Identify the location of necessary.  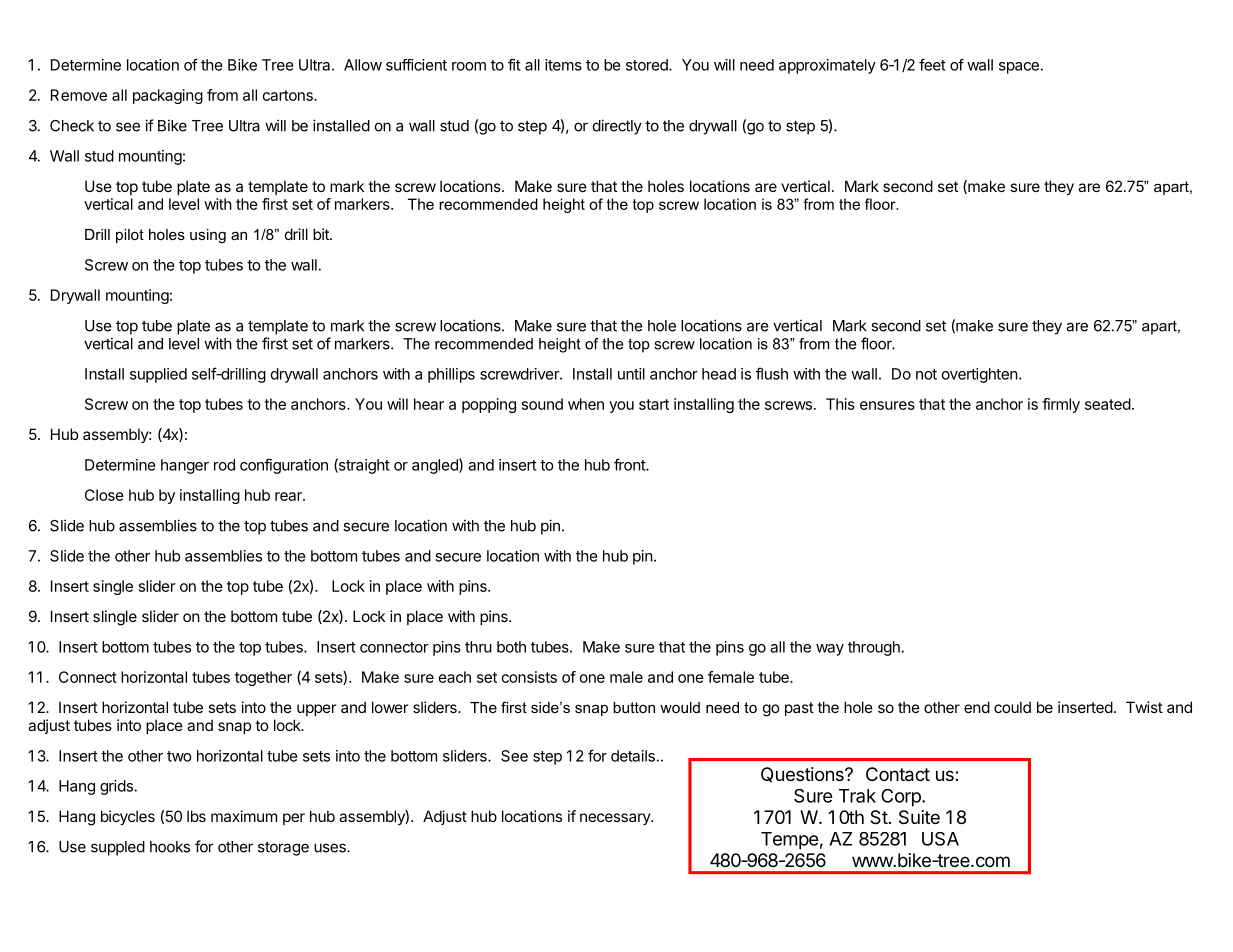
(616, 819).
